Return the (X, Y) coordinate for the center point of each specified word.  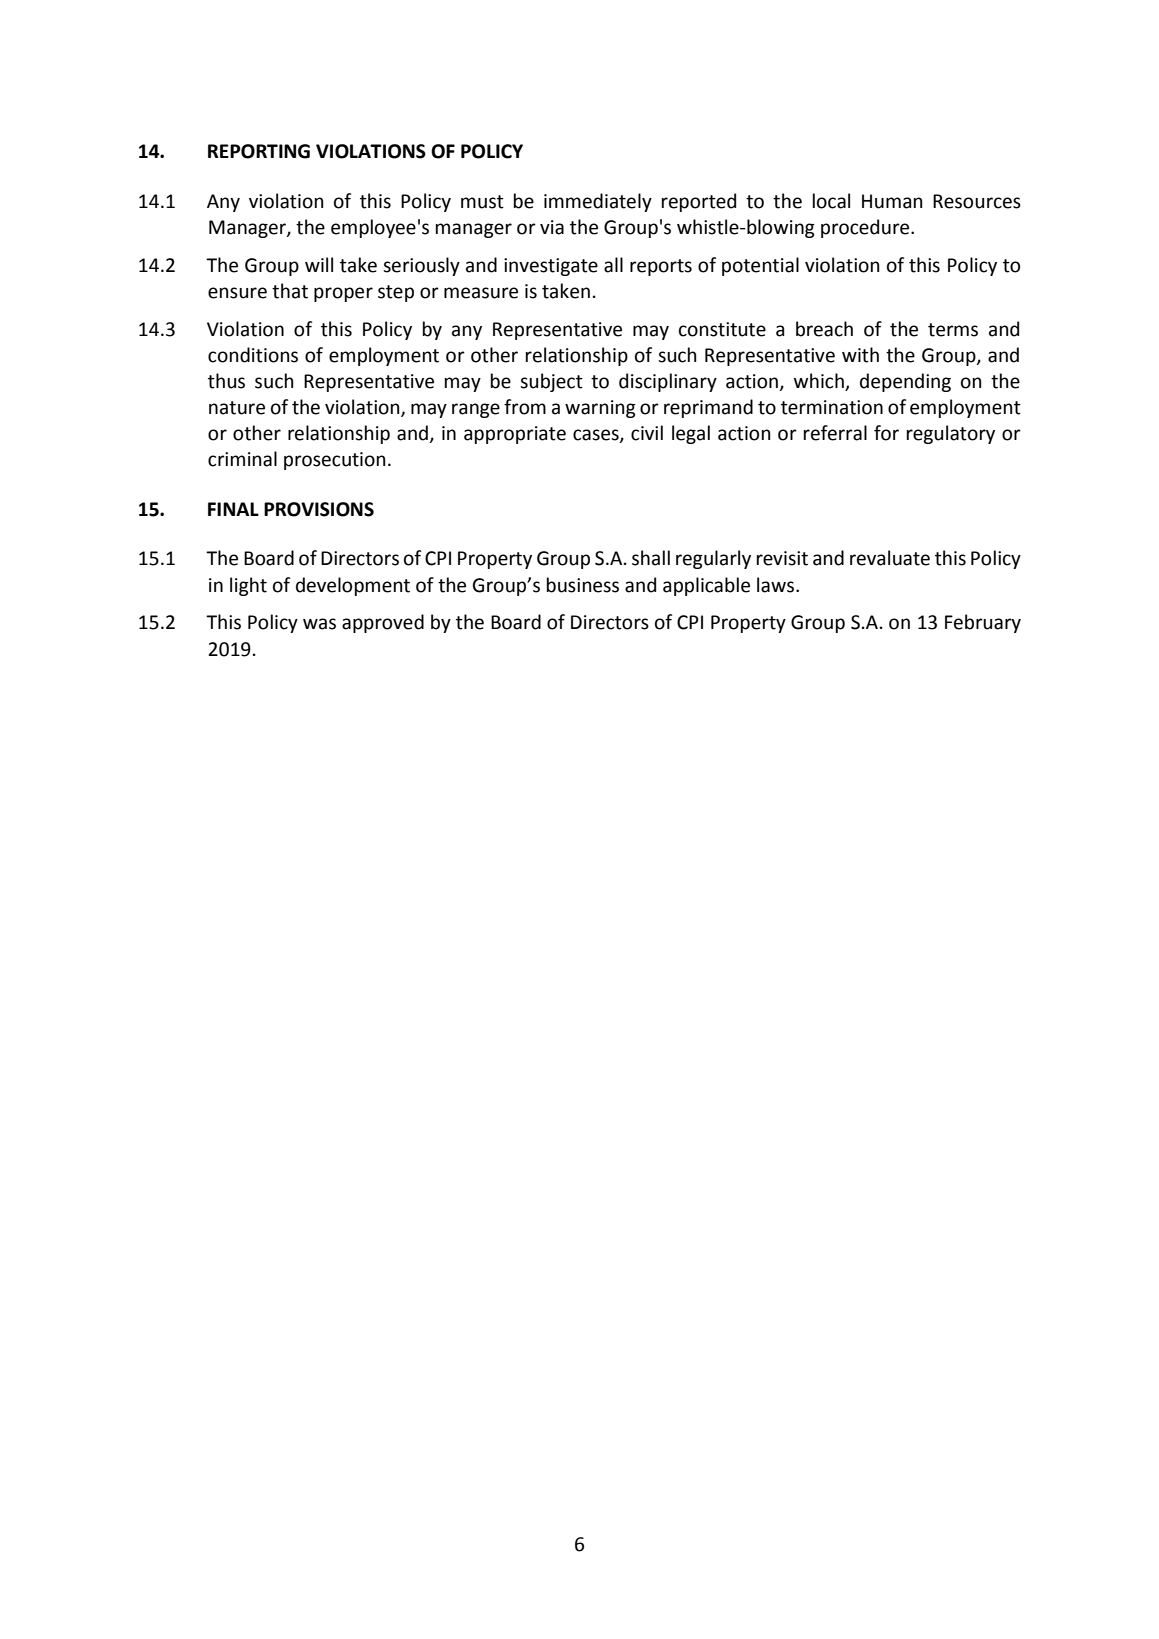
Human (892, 201)
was (319, 624)
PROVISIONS (319, 509)
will (319, 264)
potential (760, 266)
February (983, 623)
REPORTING (259, 151)
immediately (598, 202)
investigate (551, 267)
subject (551, 382)
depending (905, 382)
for (886, 433)
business (583, 585)
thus (226, 381)
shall (651, 558)
